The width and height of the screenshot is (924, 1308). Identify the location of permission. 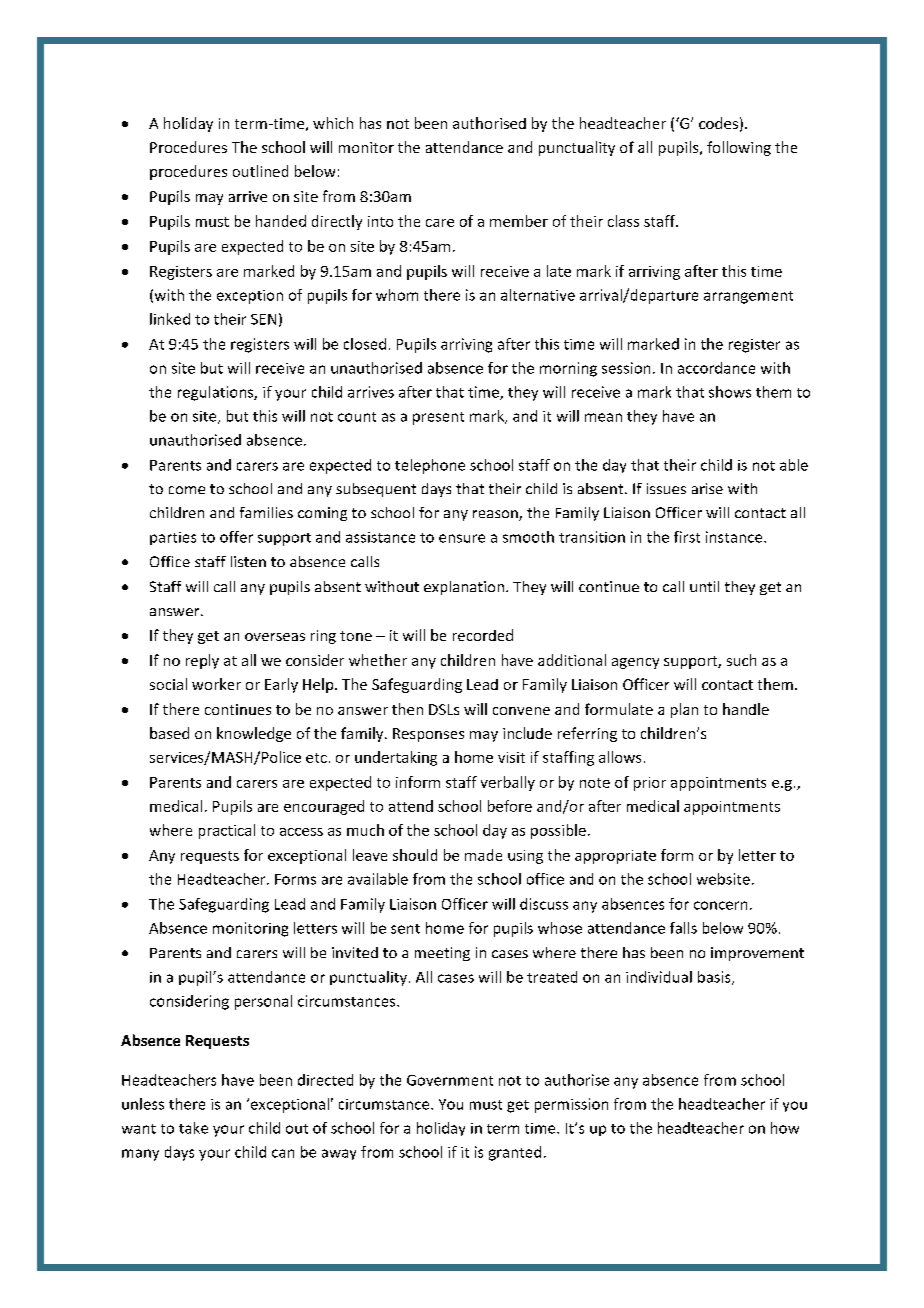
(571, 1105).
